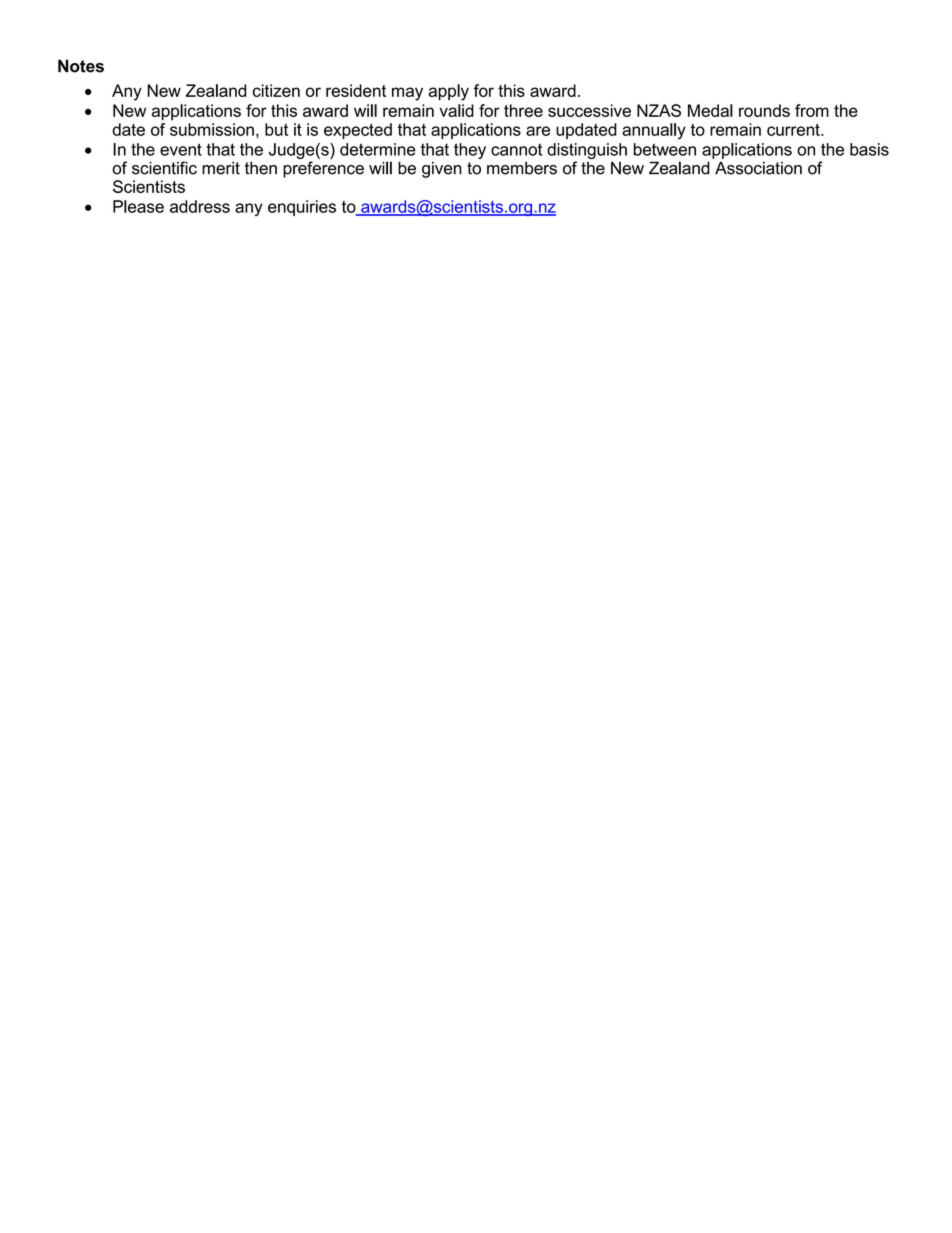  What do you see at coordinates (276, 90) in the screenshot?
I see `citizen` at bounding box center [276, 90].
